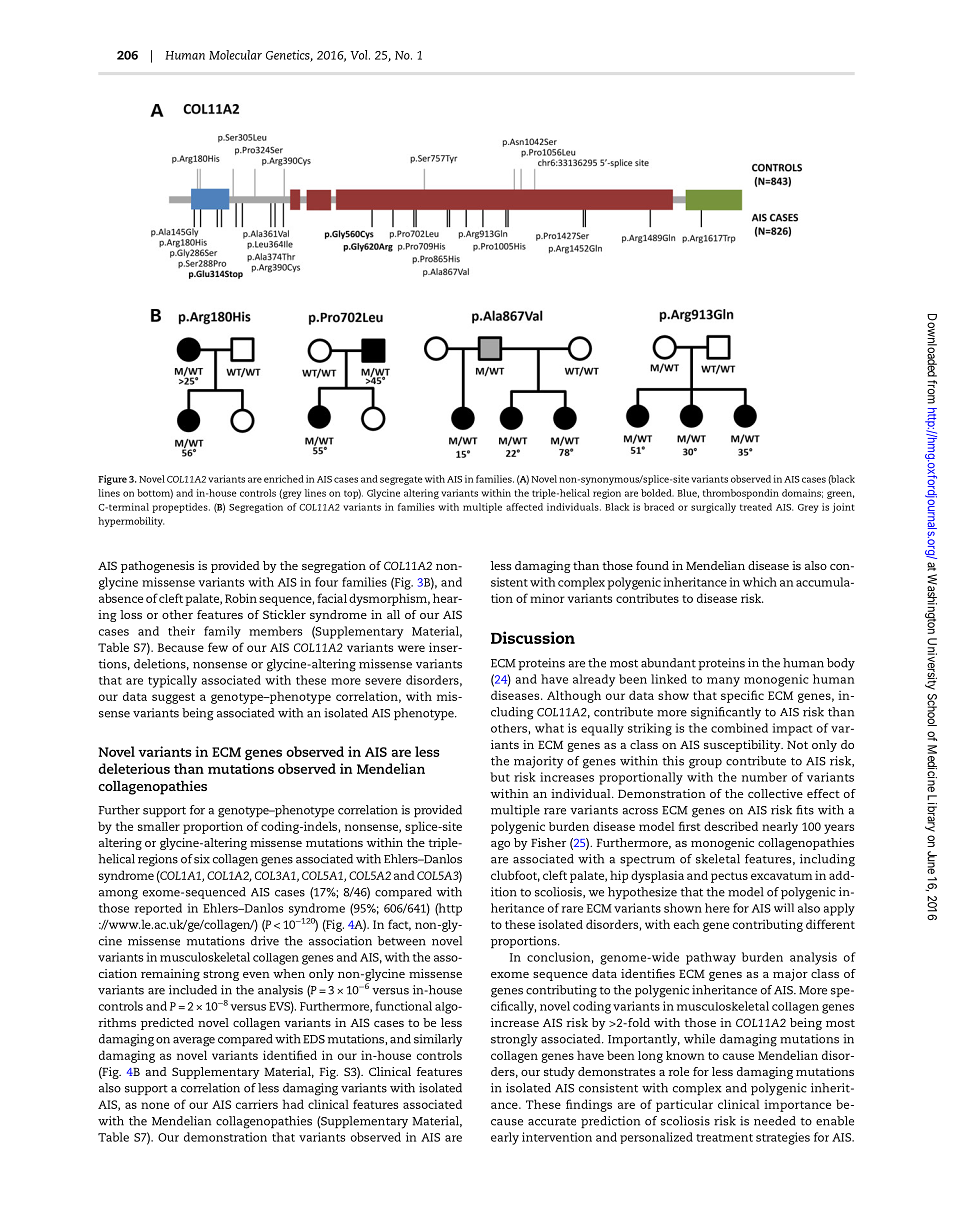 This page has height=1232, width=953. Describe the element at coordinates (775, 1121) in the page. I see `needed` at that location.
